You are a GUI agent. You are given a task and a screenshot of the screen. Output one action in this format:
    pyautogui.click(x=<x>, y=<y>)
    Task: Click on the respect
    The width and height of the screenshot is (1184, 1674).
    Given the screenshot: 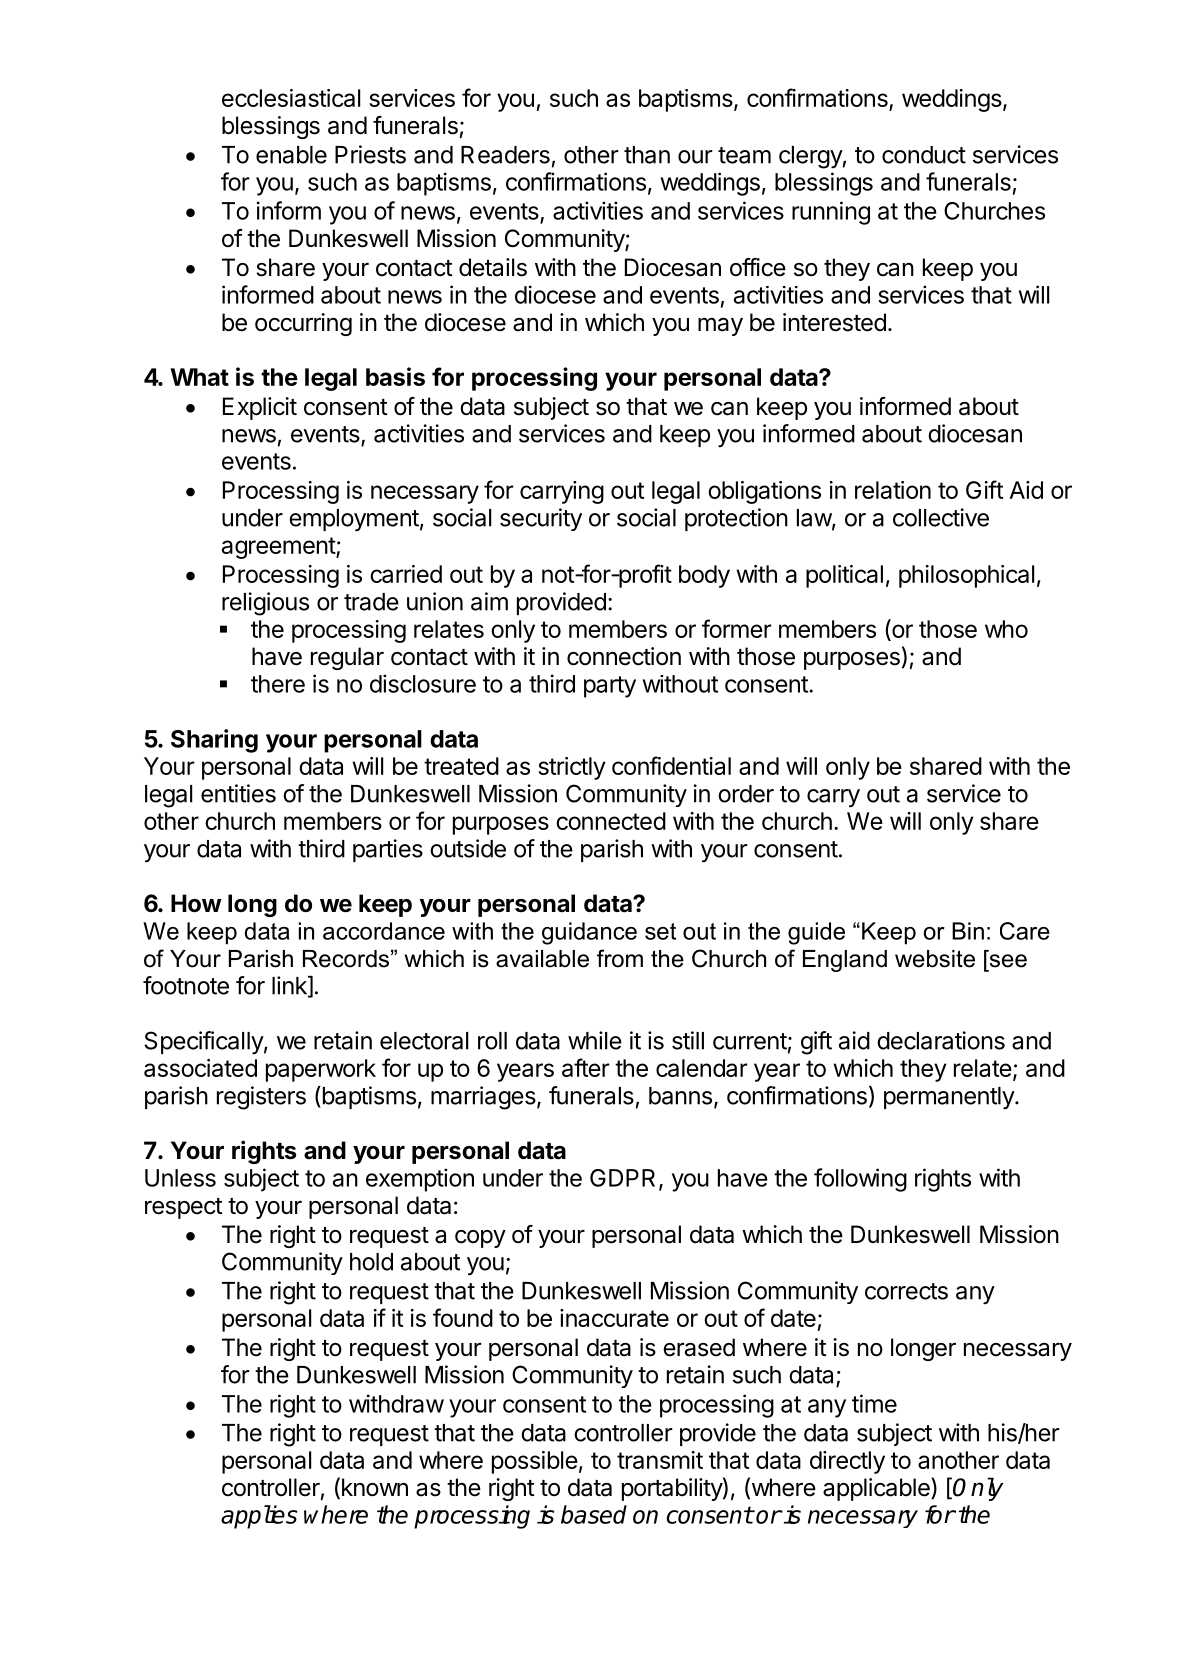 What is the action you would take?
    pyautogui.click(x=184, y=1208)
